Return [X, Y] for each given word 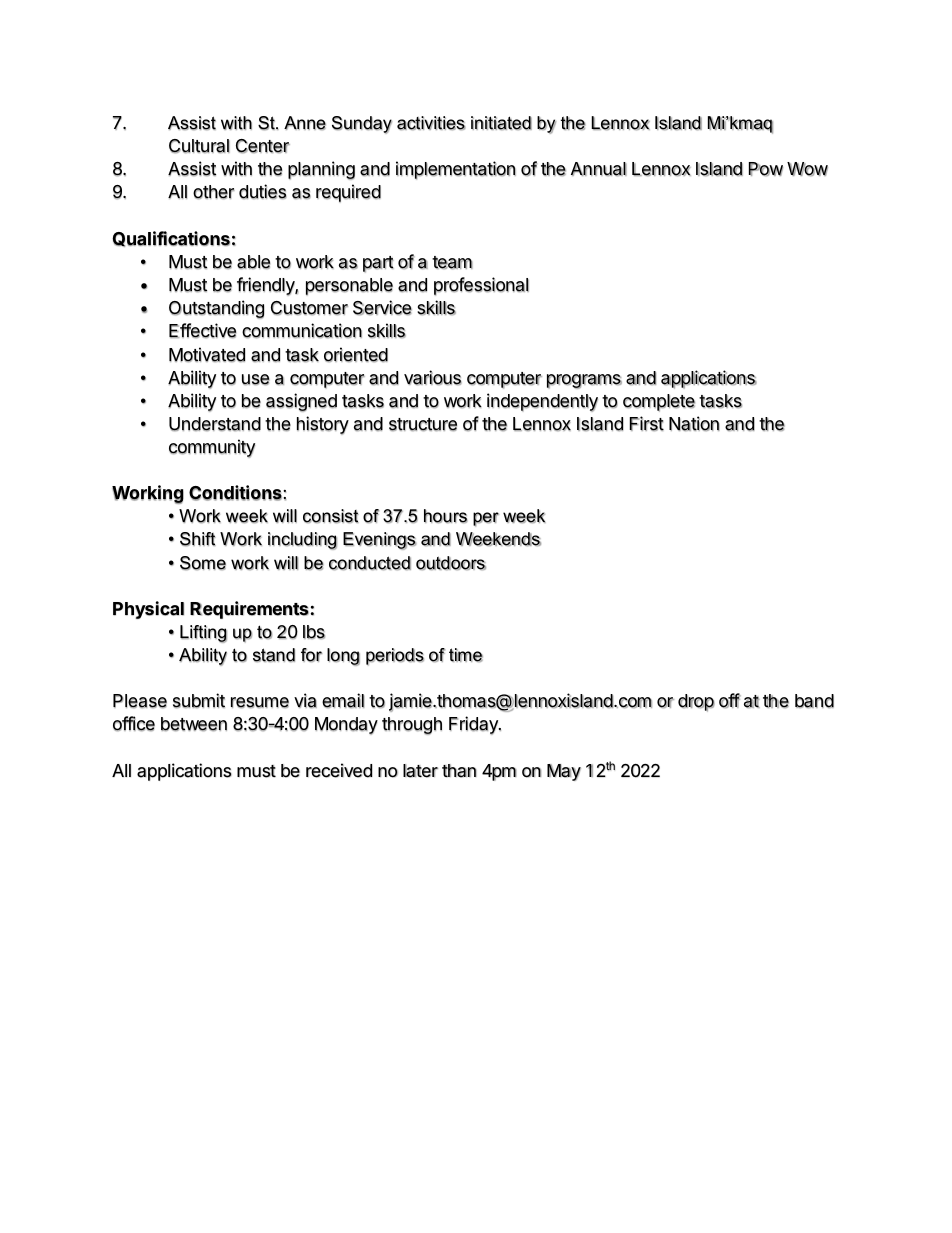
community [212, 448]
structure [423, 424]
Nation [694, 423]
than [459, 771]
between [194, 724]
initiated [501, 123]
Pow [766, 169]
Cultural [199, 146]
